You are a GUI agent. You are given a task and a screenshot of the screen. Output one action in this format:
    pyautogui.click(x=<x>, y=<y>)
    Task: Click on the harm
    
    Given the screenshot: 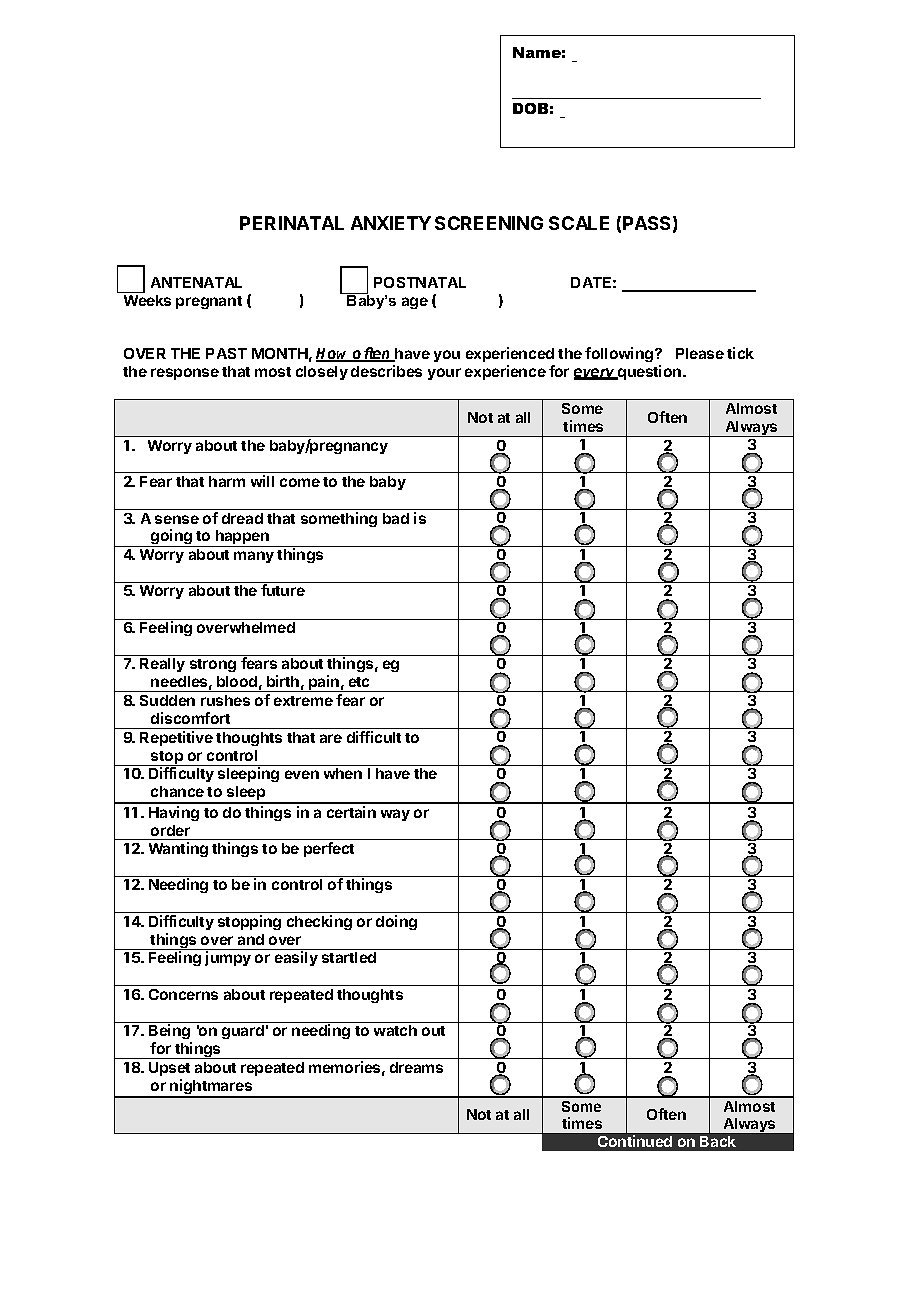 What is the action you would take?
    pyautogui.click(x=227, y=481)
